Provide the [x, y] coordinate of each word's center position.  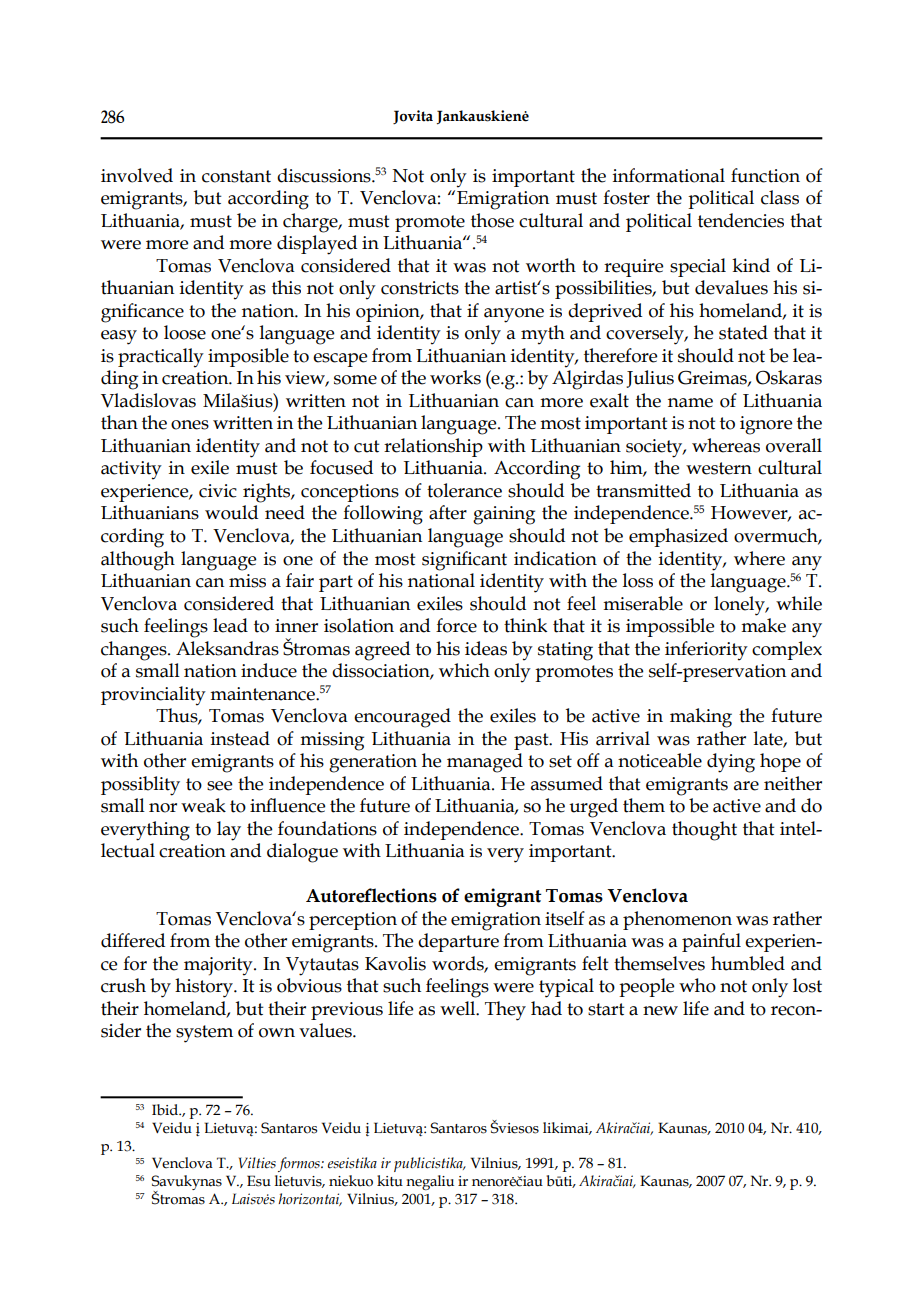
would [231, 512]
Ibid [166, 1110]
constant [236, 176]
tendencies [741, 220]
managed [485, 763]
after [448, 512]
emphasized [678, 537]
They [505, 1011]
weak [203, 805]
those [492, 220]
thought [704, 831]
